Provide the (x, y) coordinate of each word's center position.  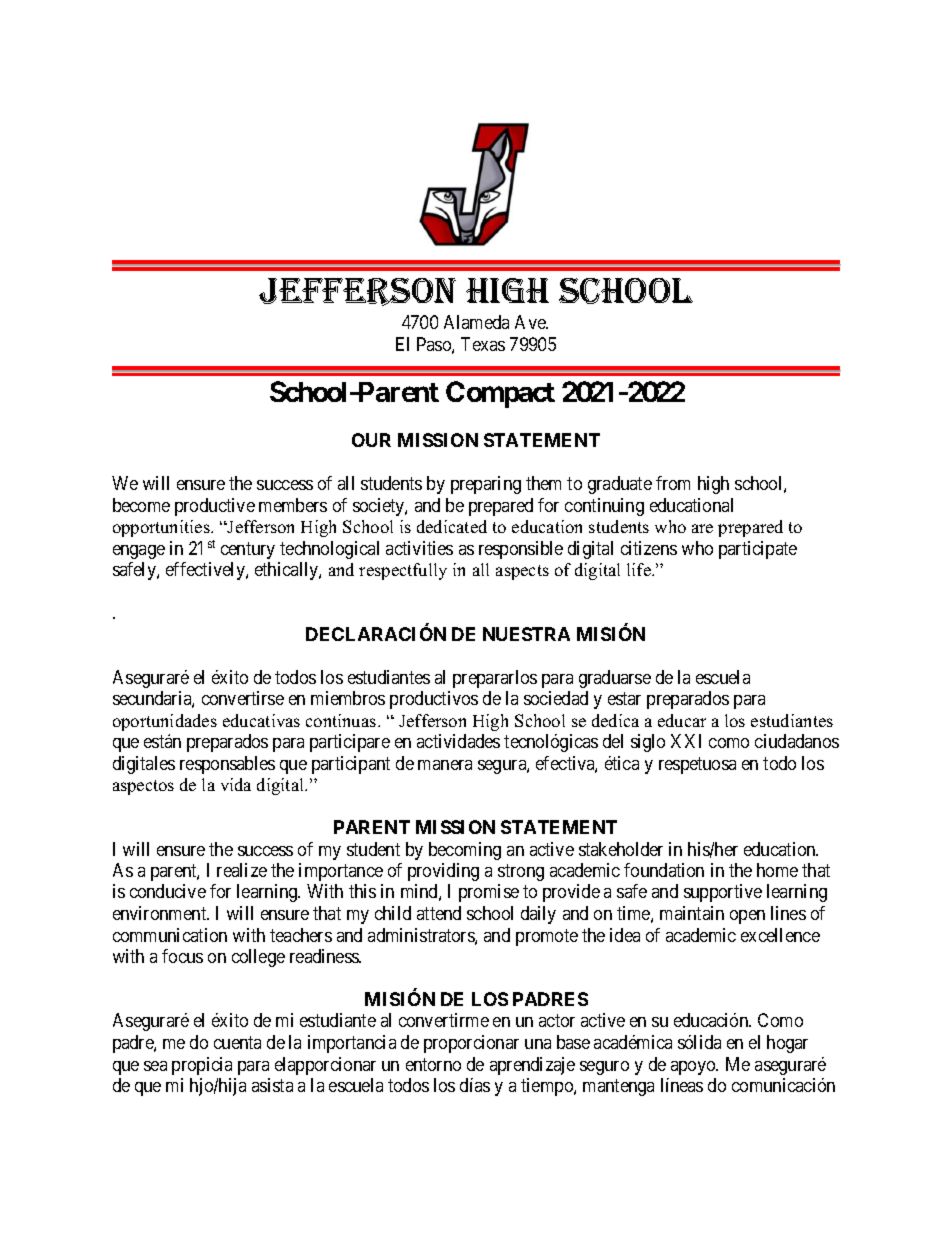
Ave (531, 322)
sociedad (556, 698)
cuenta (237, 1042)
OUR (371, 440)
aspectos (143, 787)
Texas (483, 344)
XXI (686, 741)
